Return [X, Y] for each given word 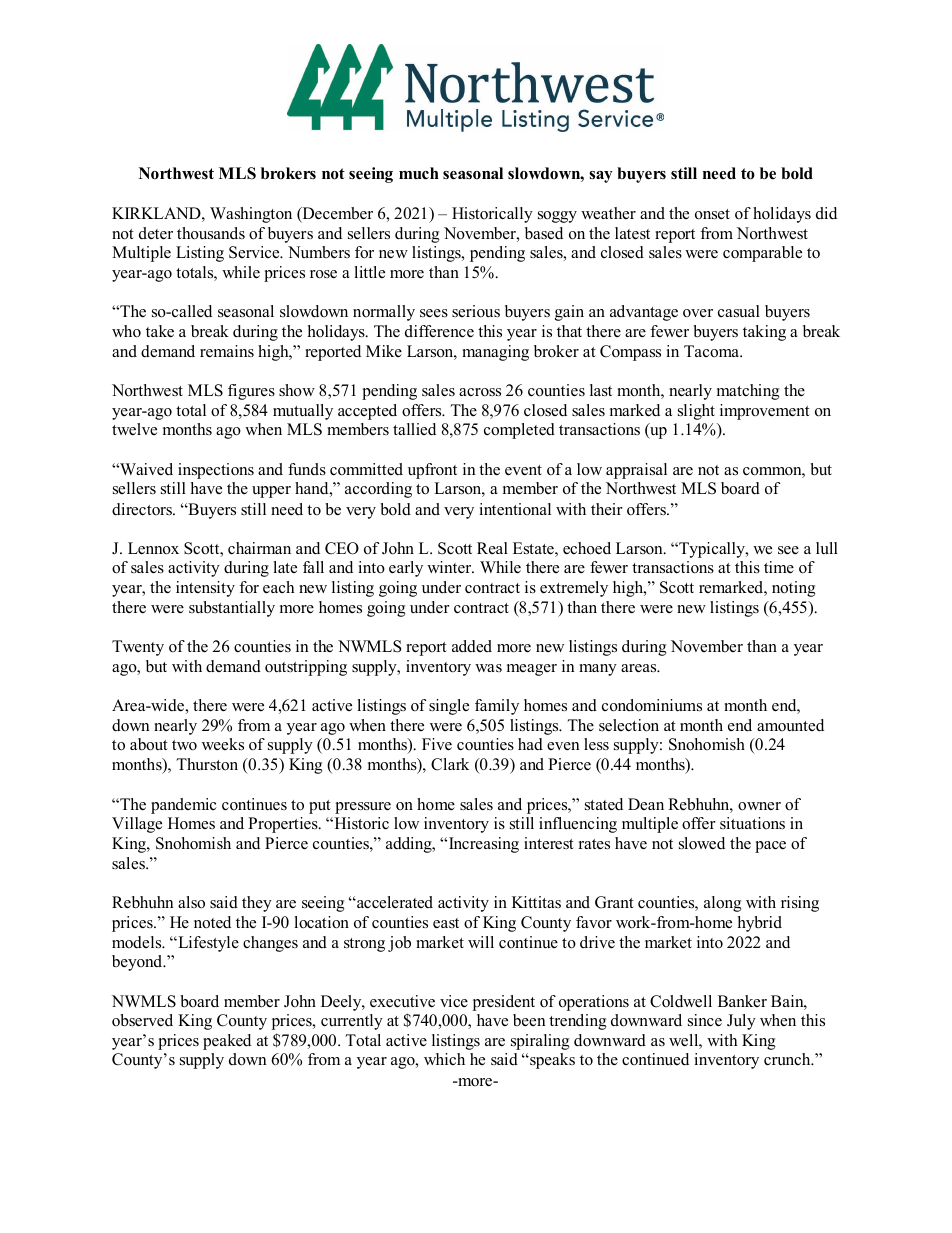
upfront [432, 471]
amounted [790, 725]
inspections [216, 471]
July [741, 1022]
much [419, 173]
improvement [765, 412]
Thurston [207, 764]
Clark [450, 764]
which [444, 1059]
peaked [227, 1042]
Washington [251, 215]
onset [712, 214]
